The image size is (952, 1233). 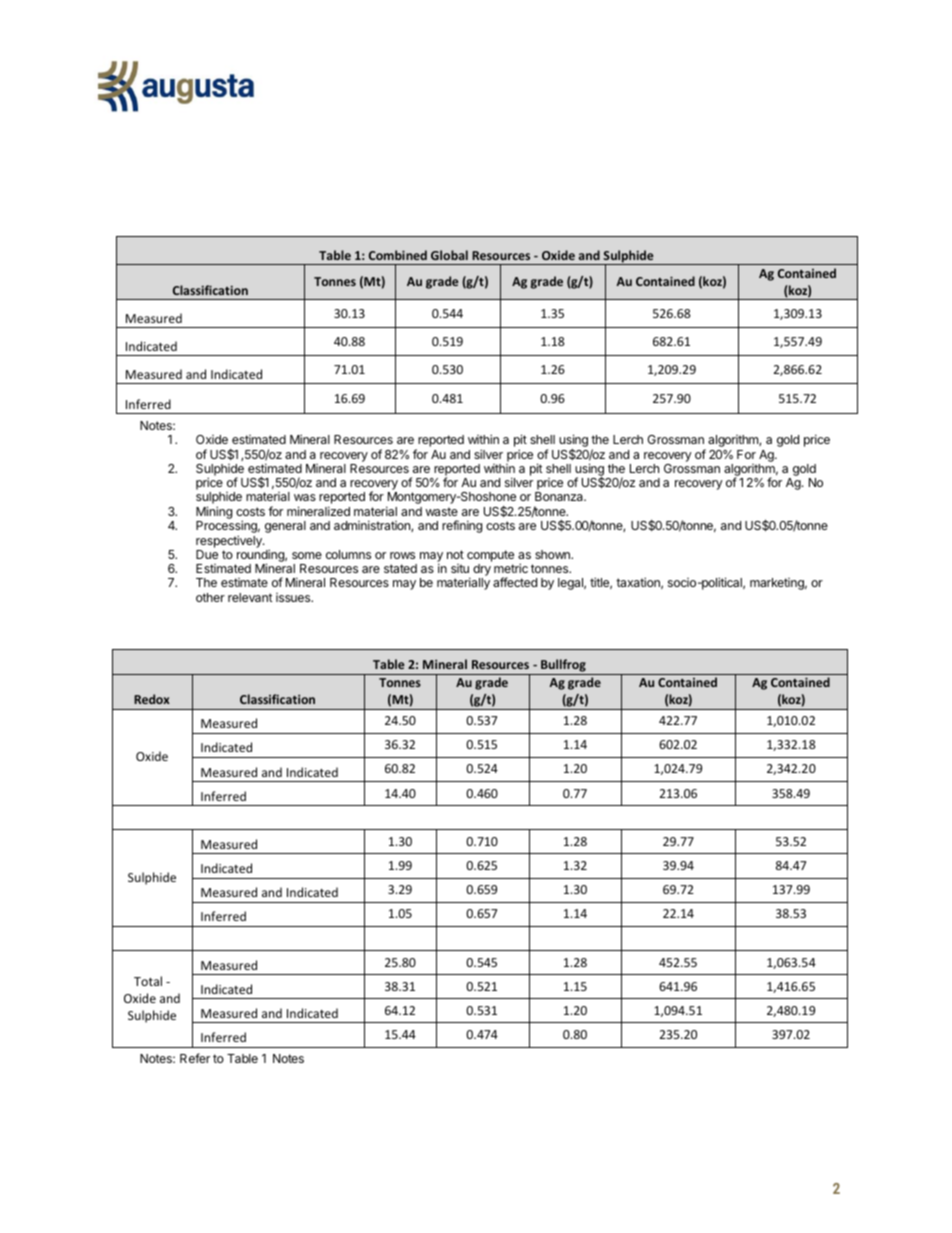 I want to click on Total, so click(x=148, y=981).
